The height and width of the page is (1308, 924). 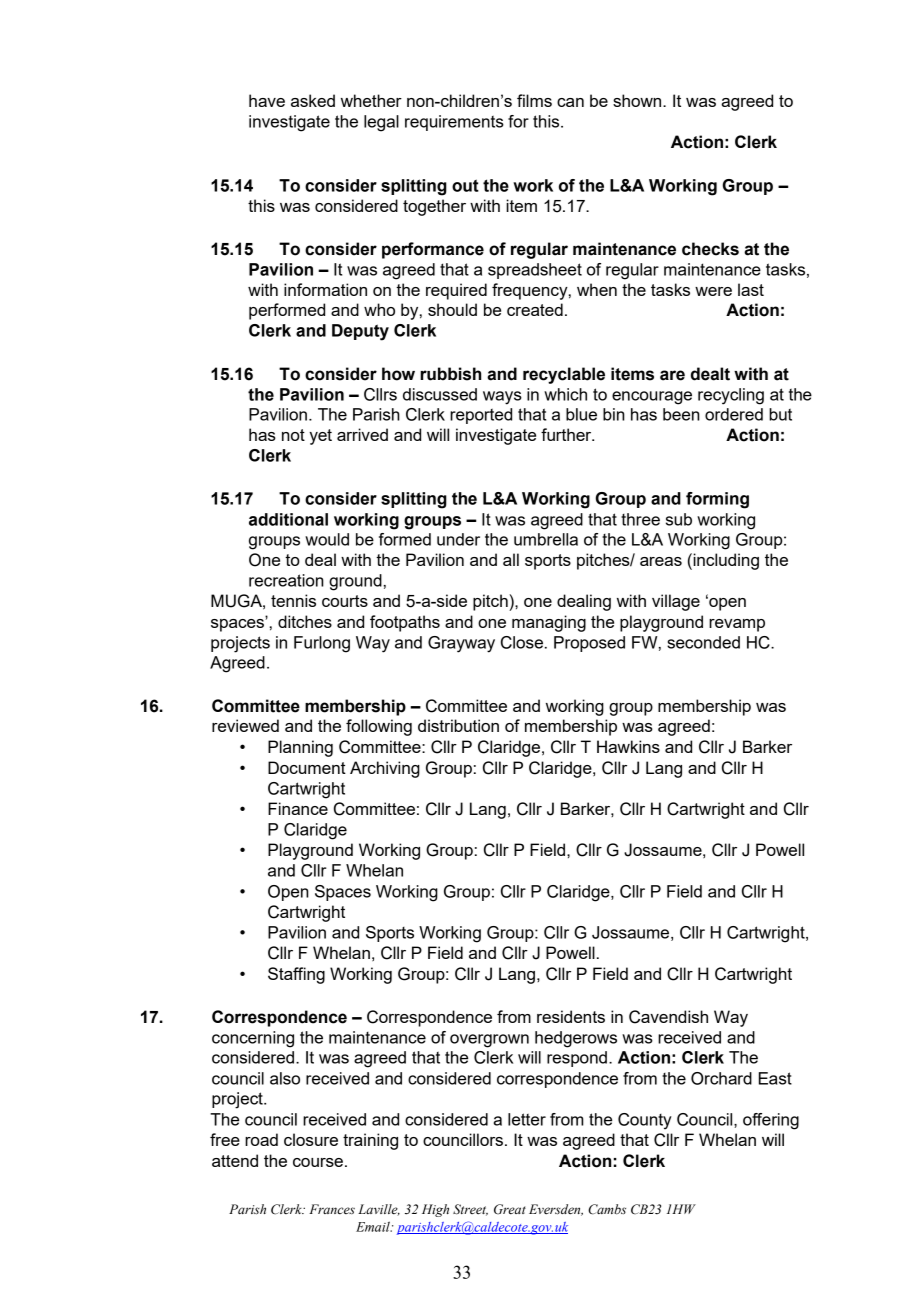 What do you see at coordinates (454, 123) in the page?
I see `requirements` at bounding box center [454, 123].
